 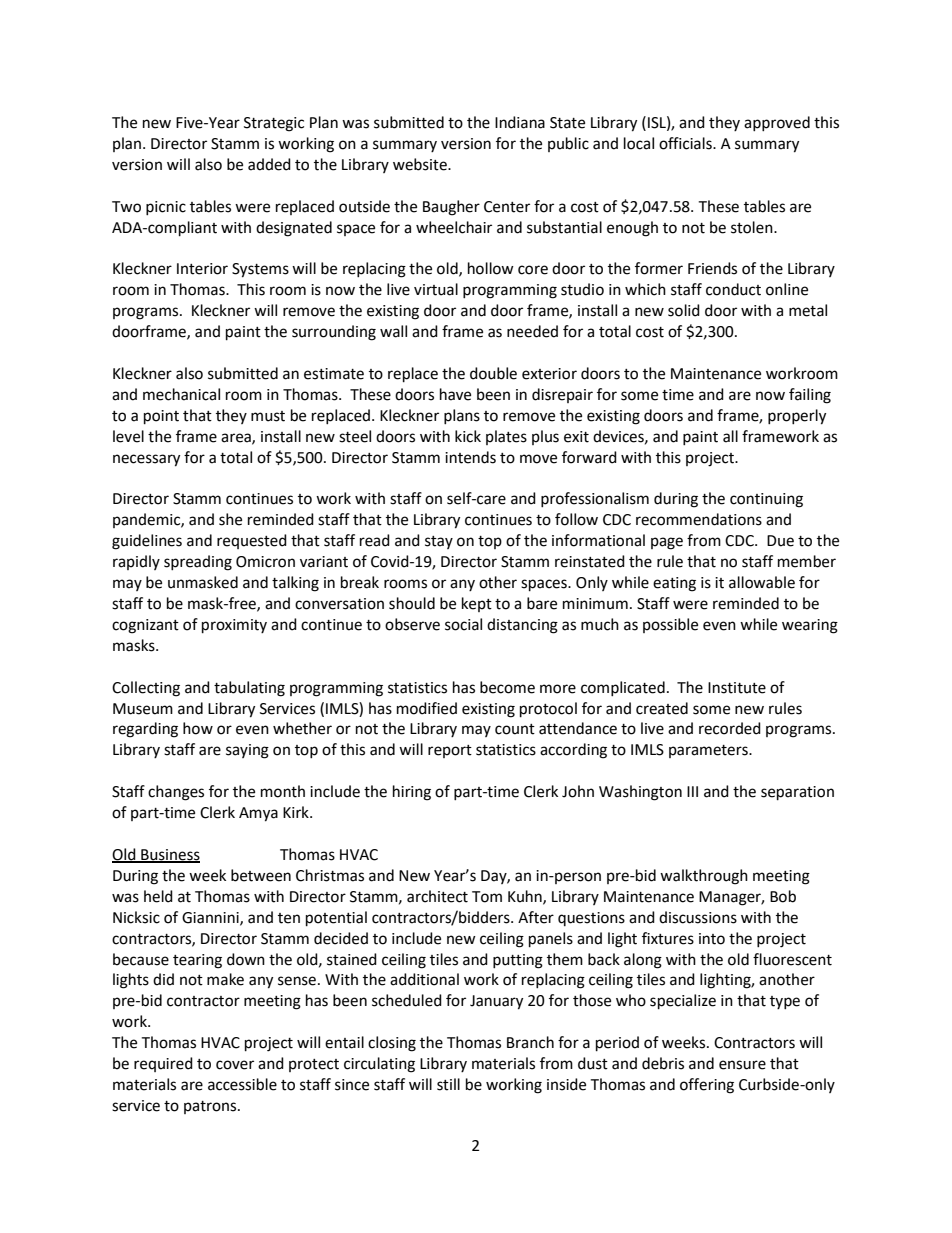 I want to click on officials, so click(x=686, y=143).
